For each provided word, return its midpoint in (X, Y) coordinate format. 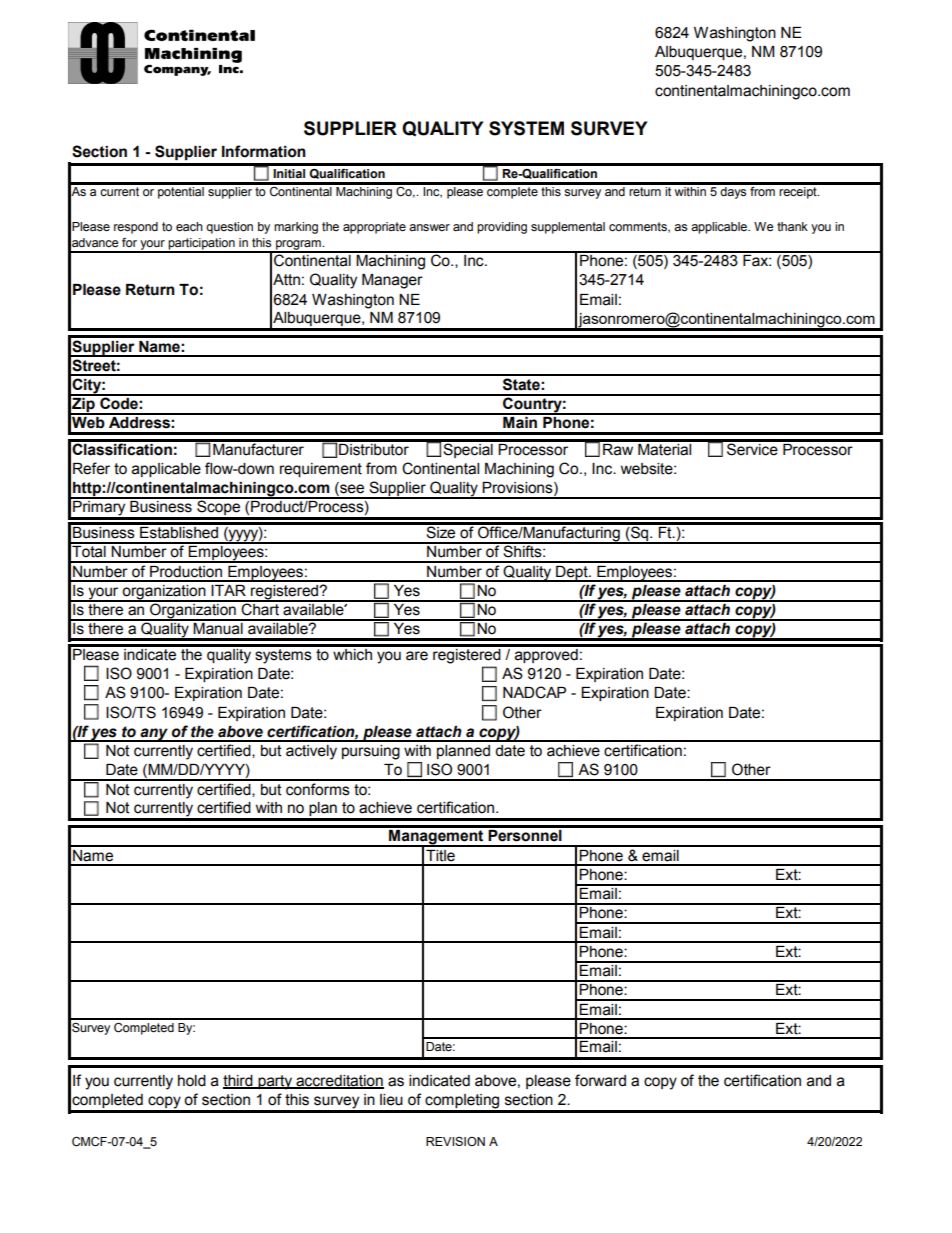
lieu (391, 1100)
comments (639, 227)
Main (520, 421)
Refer (91, 468)
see (351, 489)
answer (429, 227)
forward (600, 1080)
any (154, 735)
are (417, 656)
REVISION (455, 1141)
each (189, 227)
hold (192, 1081)
